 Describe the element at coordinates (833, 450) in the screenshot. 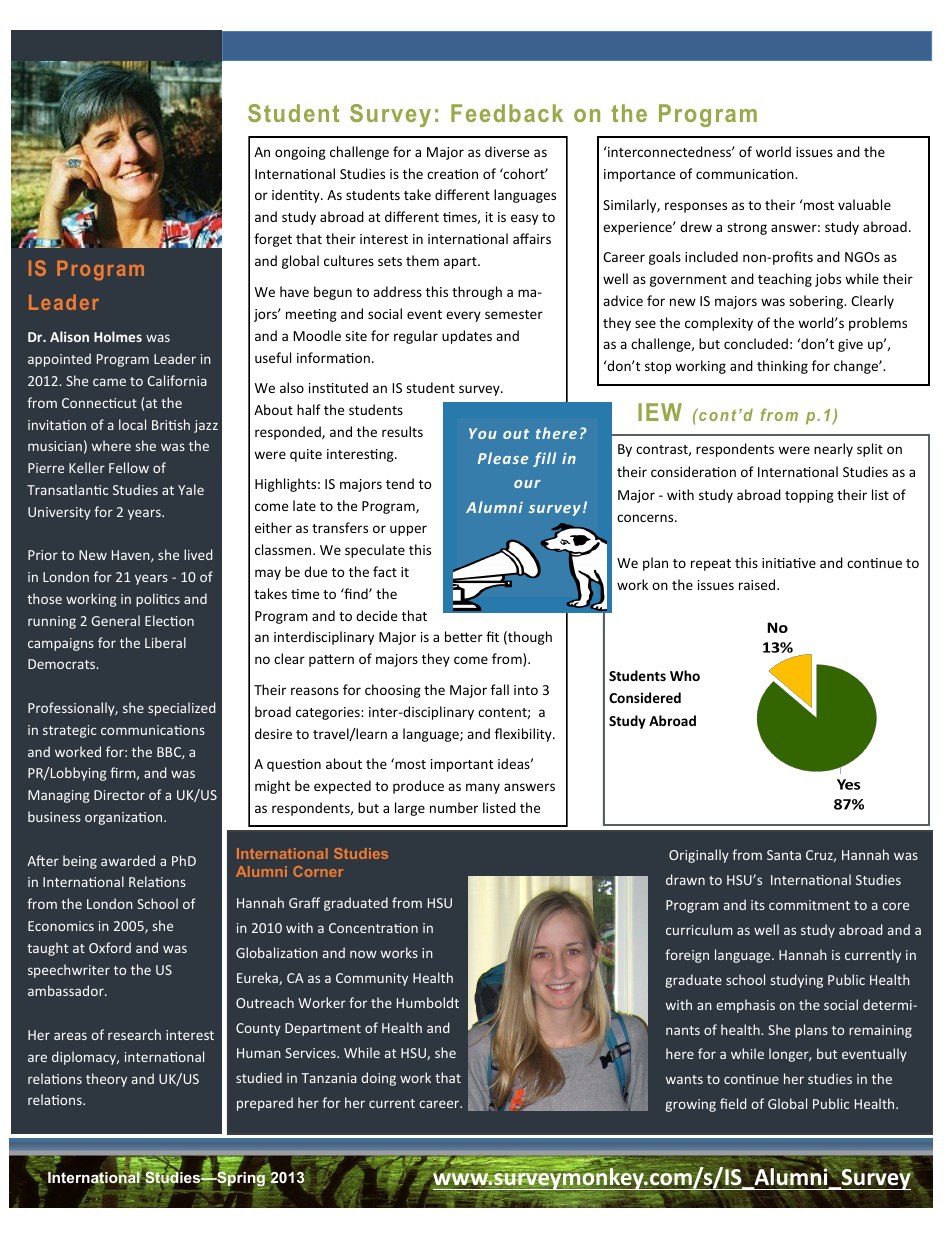

I see `nearly` at that location.
